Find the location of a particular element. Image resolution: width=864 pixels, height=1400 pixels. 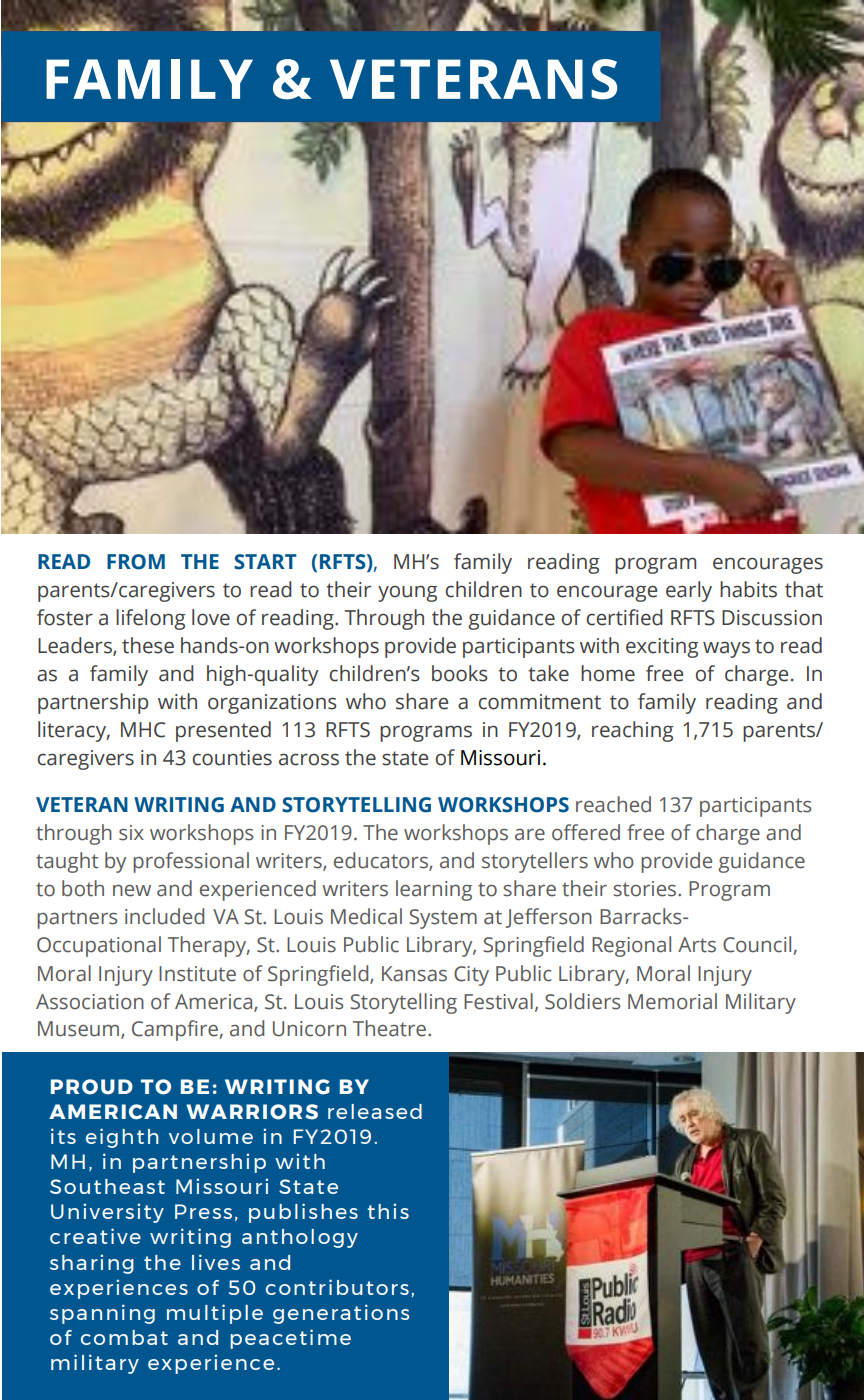

PROUD is located at coordinates (92, 1087).
